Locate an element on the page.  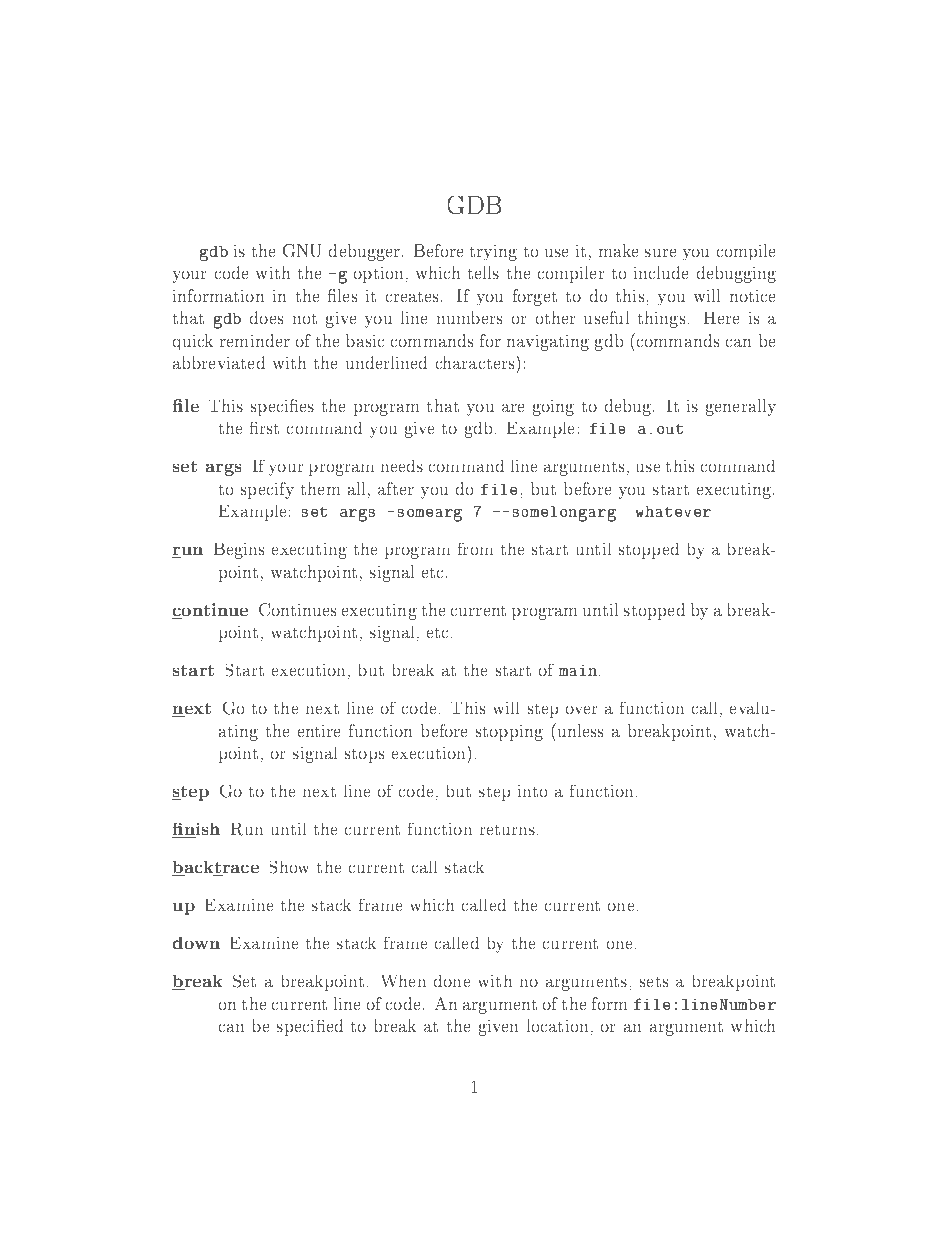
sets is located at coordinates (654, 982).
